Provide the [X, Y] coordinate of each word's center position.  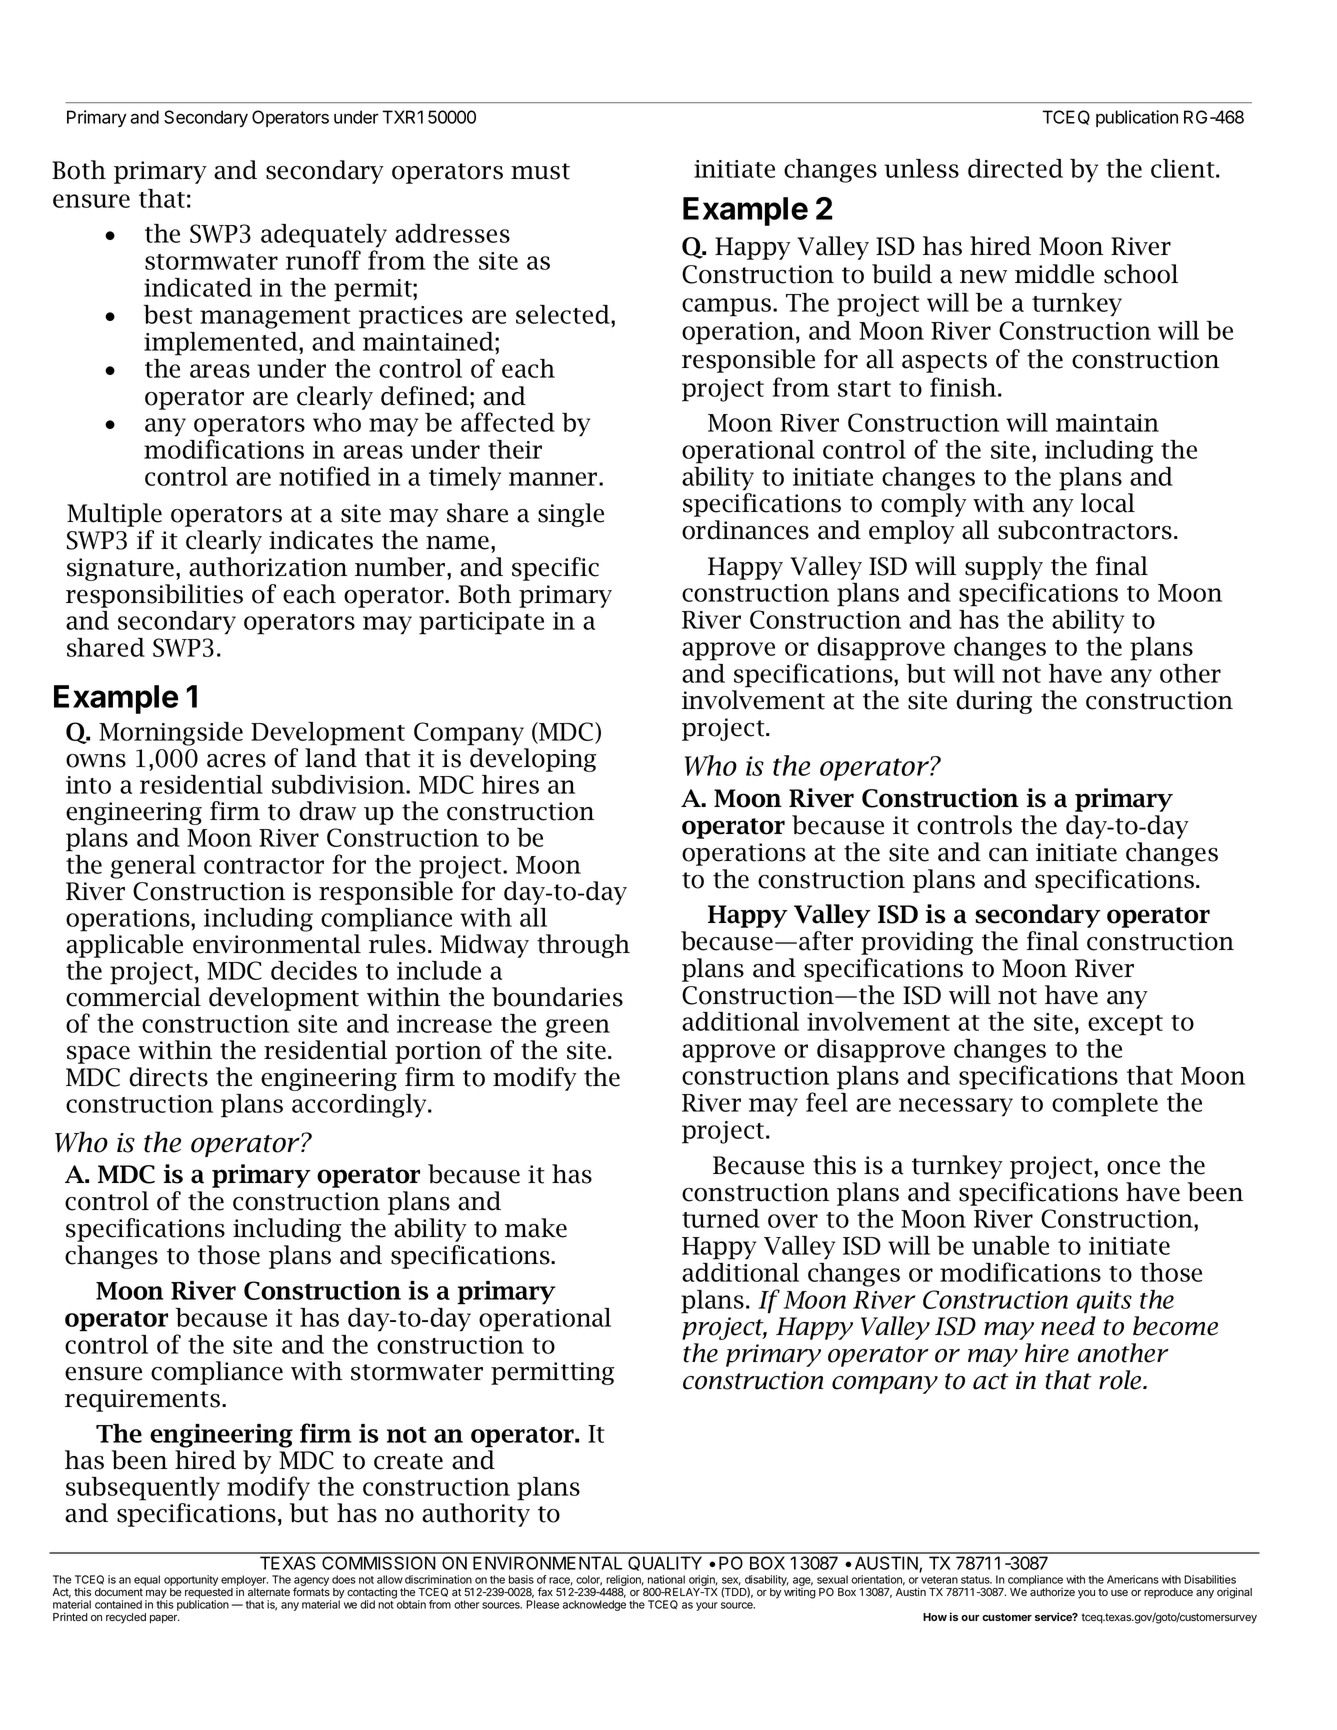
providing [917, 943]
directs [168, 1077]
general [153, 867]
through [583, 946]
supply [1004, 568]
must [540, 171]
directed [1015, 168]
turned [721, 1218]
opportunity [191, 1582]
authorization [268, 567]
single [571, 515]
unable [1010, 1245]
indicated [198, 287]
